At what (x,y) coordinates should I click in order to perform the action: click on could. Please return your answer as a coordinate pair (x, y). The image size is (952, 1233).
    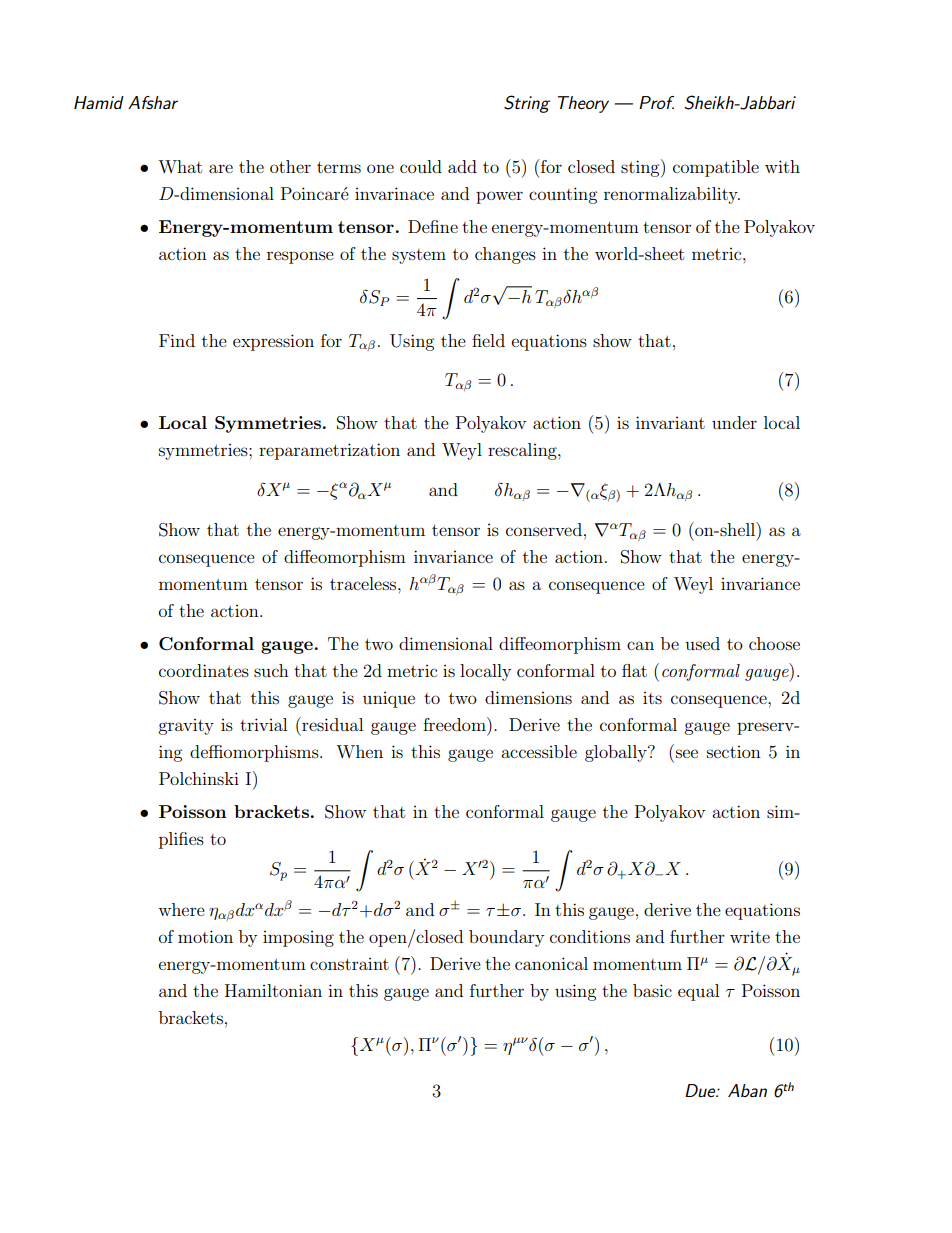
    Looking at the image, I should click on (421, 166).
